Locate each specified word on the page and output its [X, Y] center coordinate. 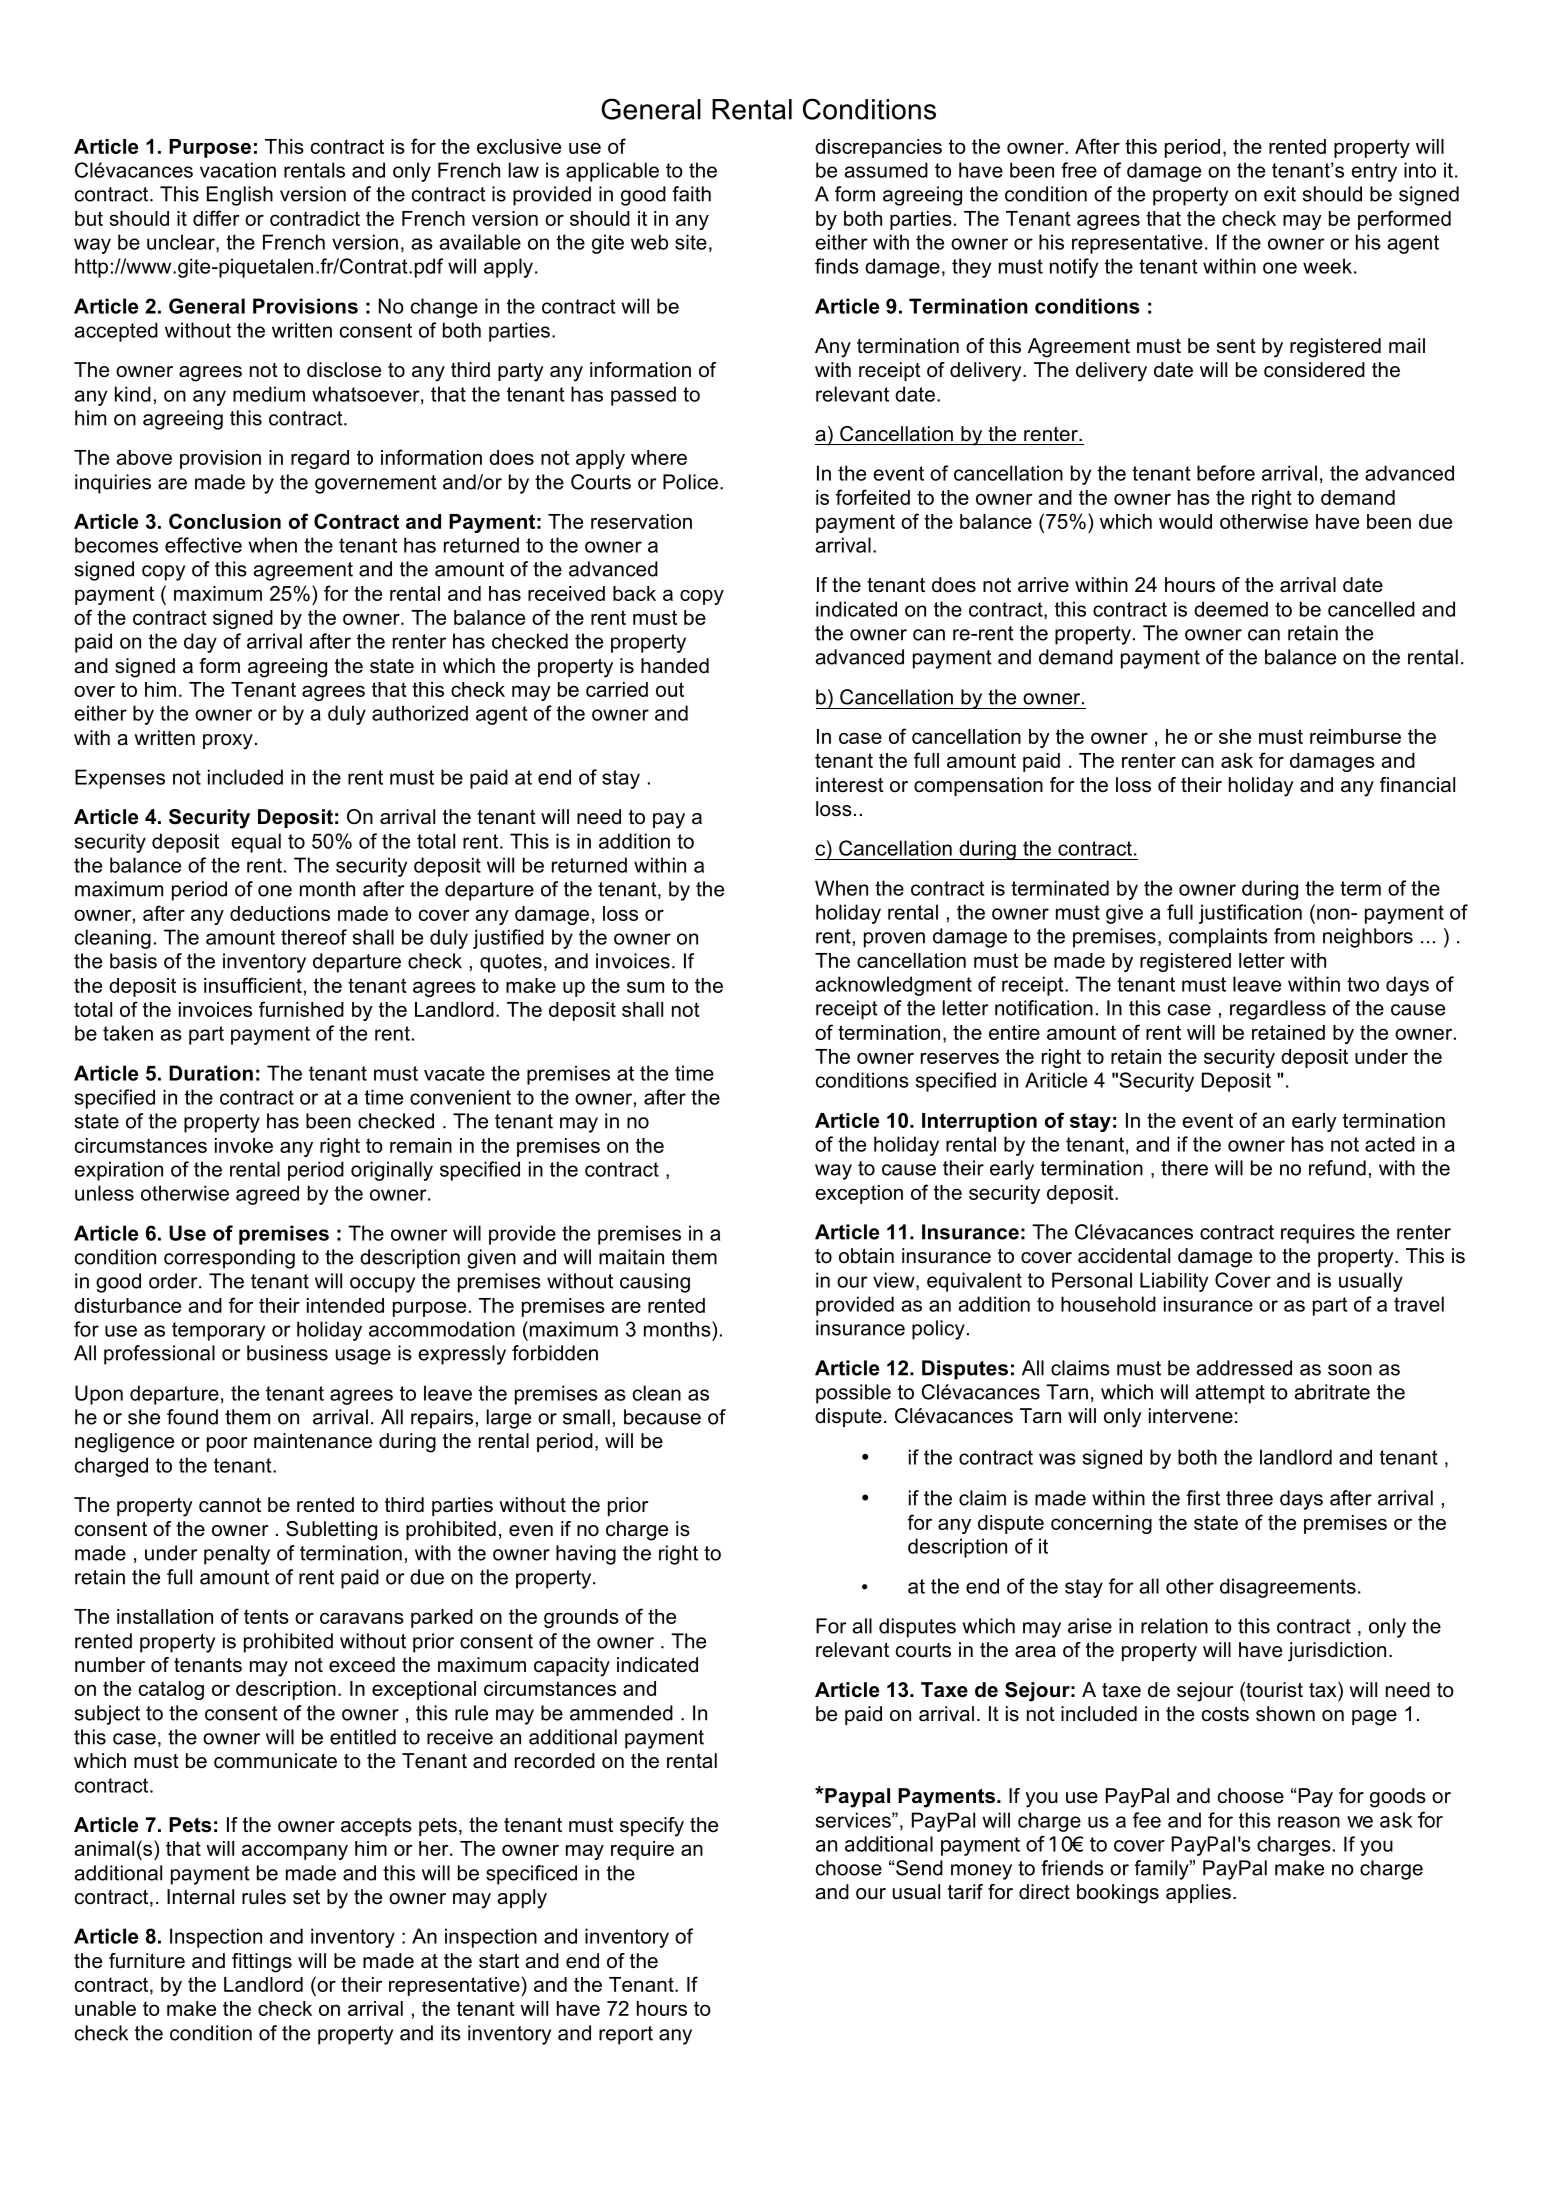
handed [675, 666]
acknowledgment [893, 986]
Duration [211, 1073]
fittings [262, 1963]
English [240, 196]
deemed [1231, 609]
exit [1280, 194]
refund [1337, 1168]
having [586, 1555]
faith [691, 194]
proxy [228, 742]
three [1249, 1498]
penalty [237, 1555]
